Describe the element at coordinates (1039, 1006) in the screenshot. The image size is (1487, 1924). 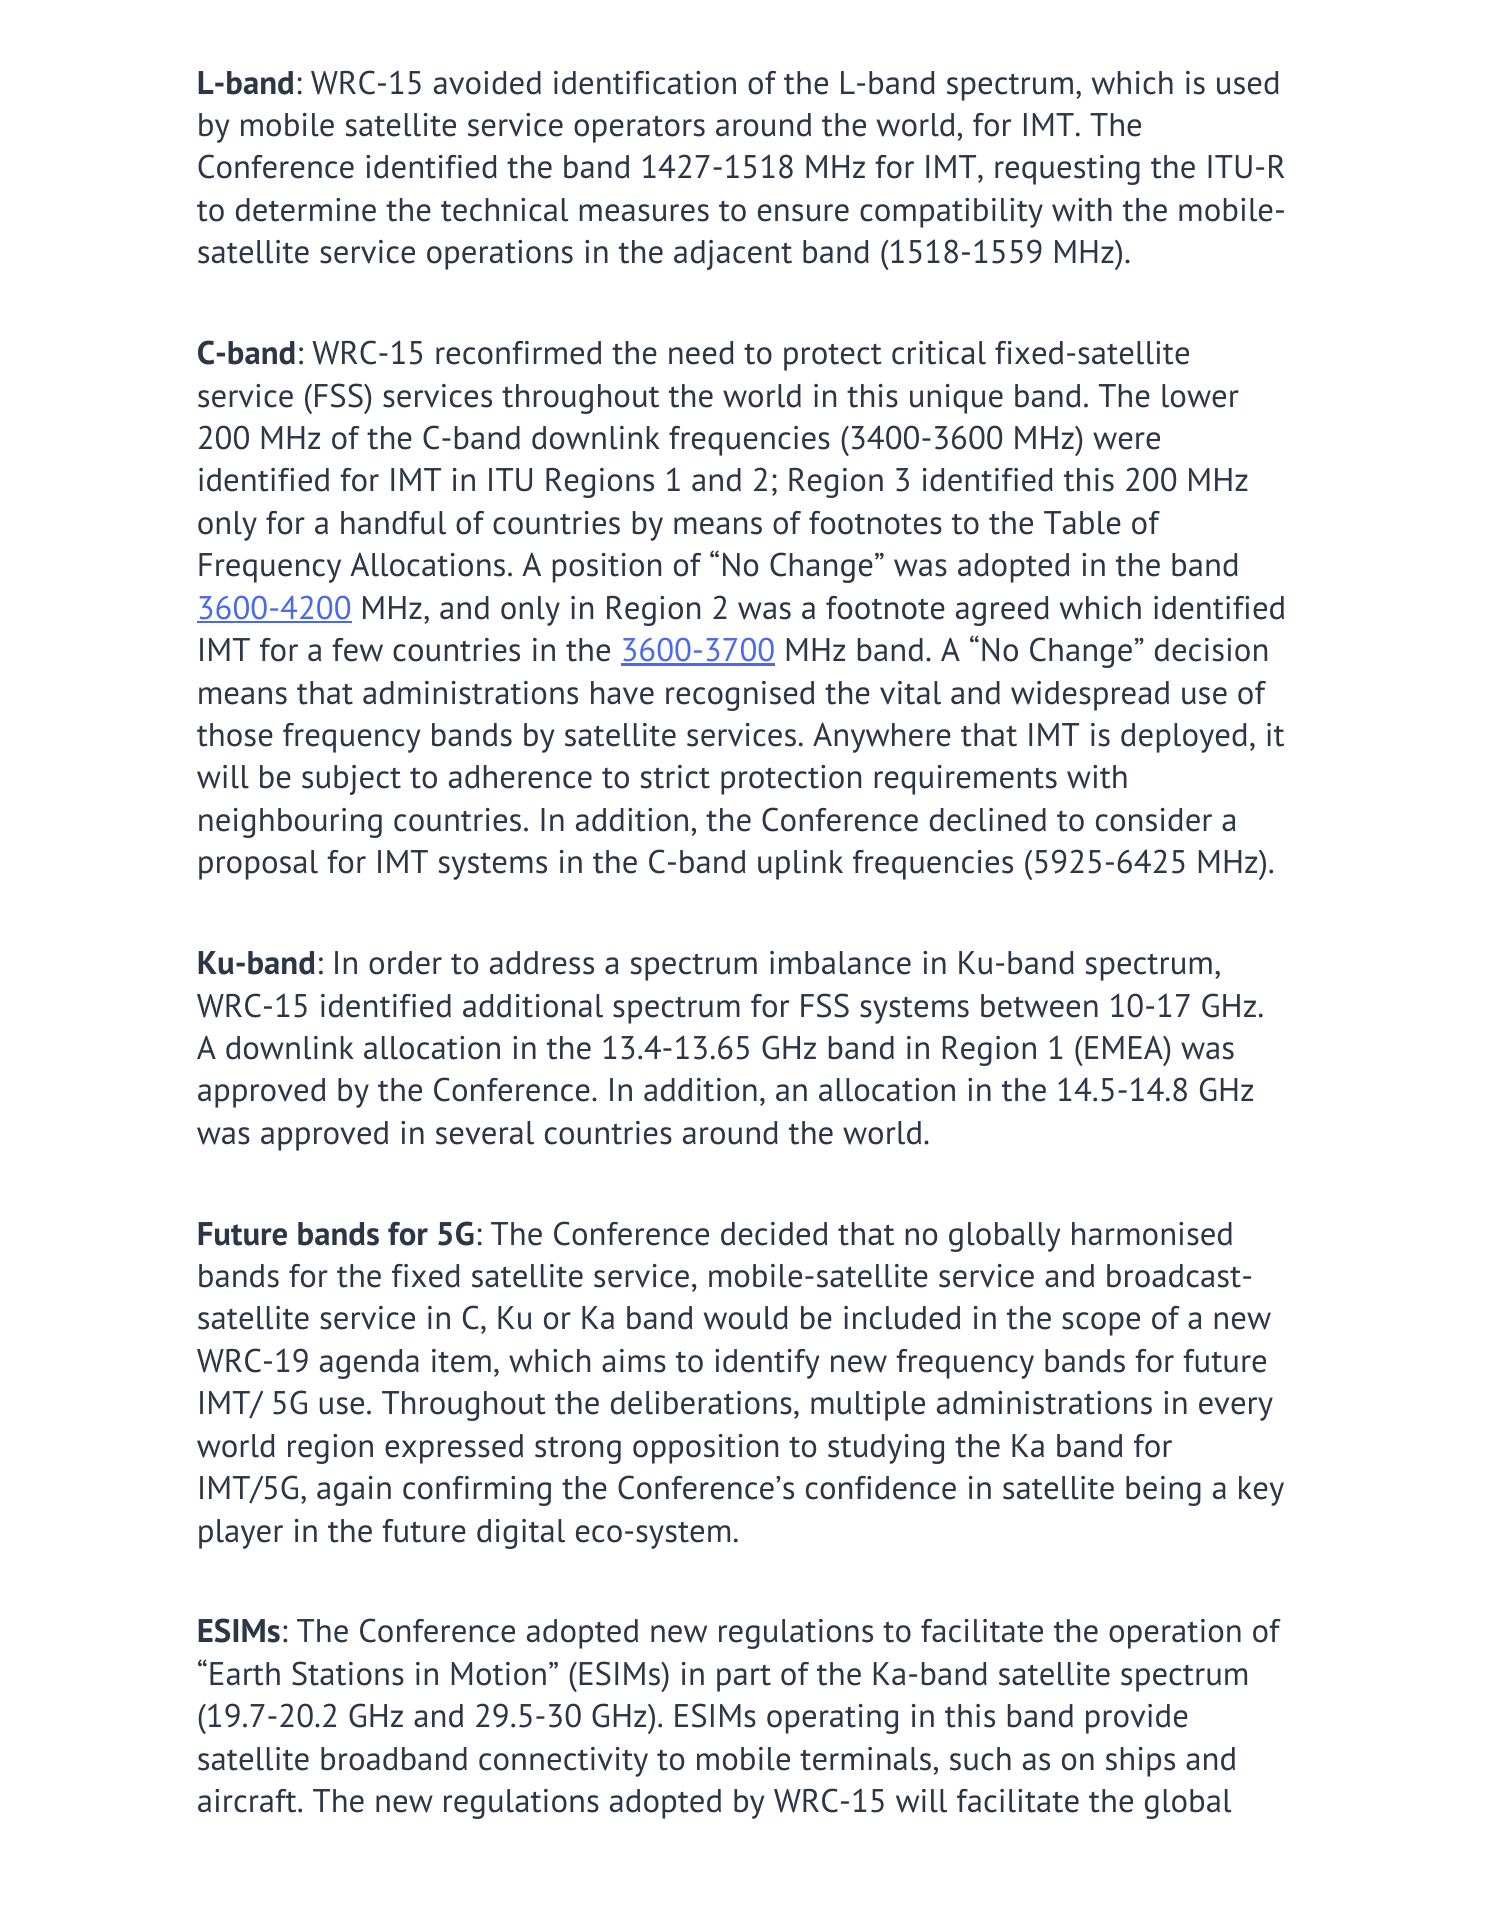
I see `between` at that location.
